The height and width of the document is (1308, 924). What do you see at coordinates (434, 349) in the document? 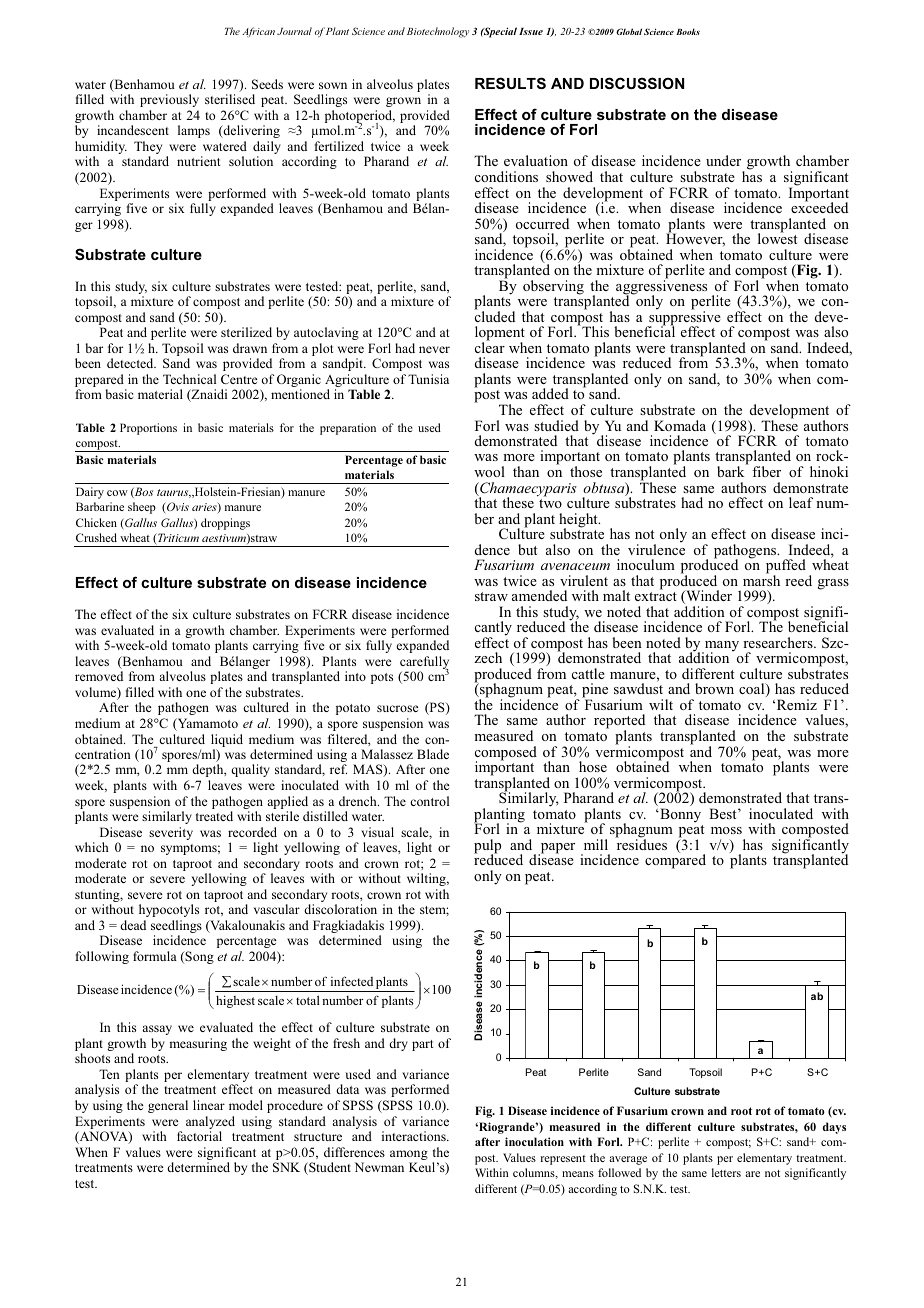
I see `never` at bounding box center [434, 349].
